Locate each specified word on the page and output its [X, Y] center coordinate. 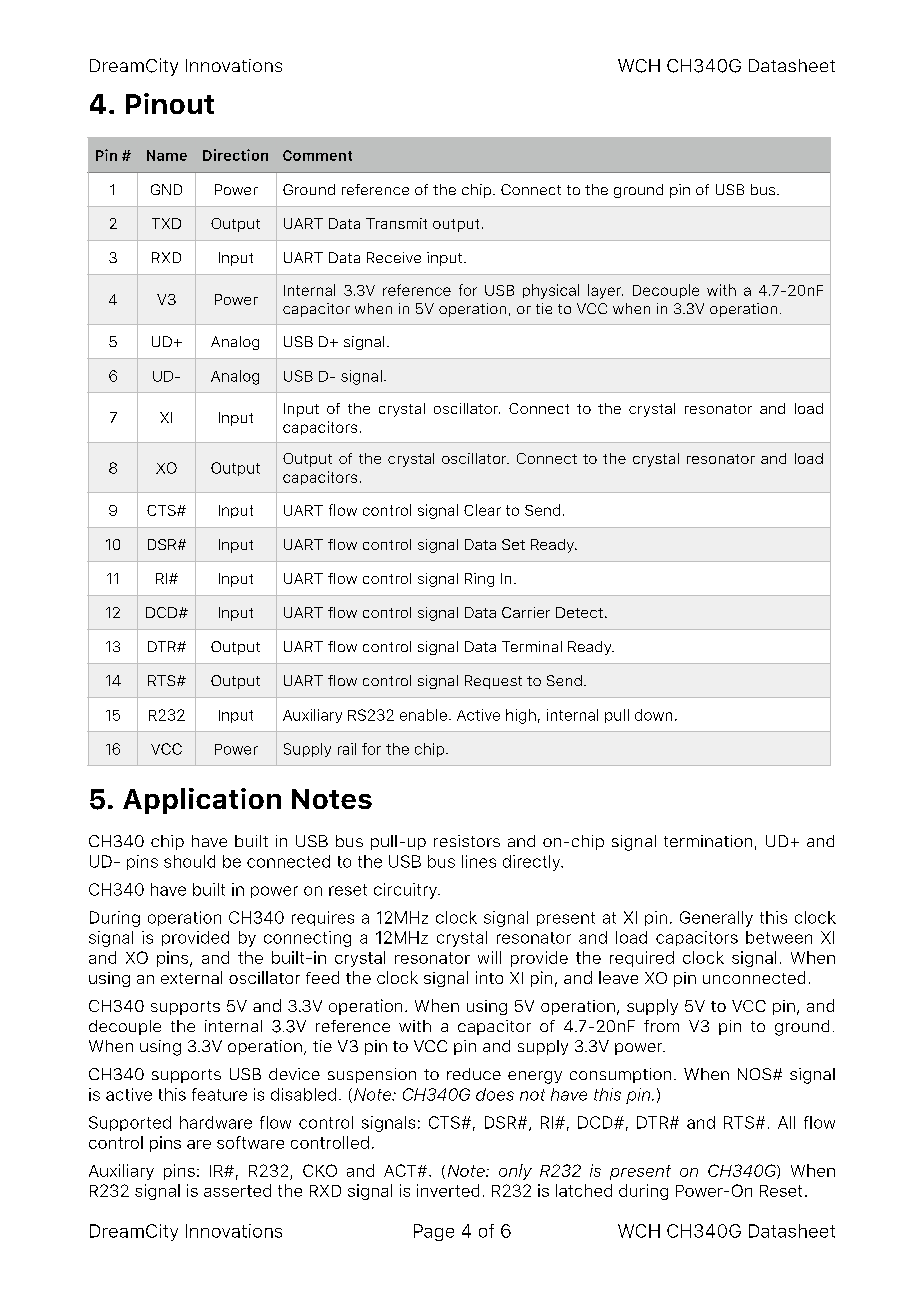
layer [605, 291]
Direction [235, 155]
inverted [448, 1190]
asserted [237, 1190]
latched [584, 1190]
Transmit [396, 223]
